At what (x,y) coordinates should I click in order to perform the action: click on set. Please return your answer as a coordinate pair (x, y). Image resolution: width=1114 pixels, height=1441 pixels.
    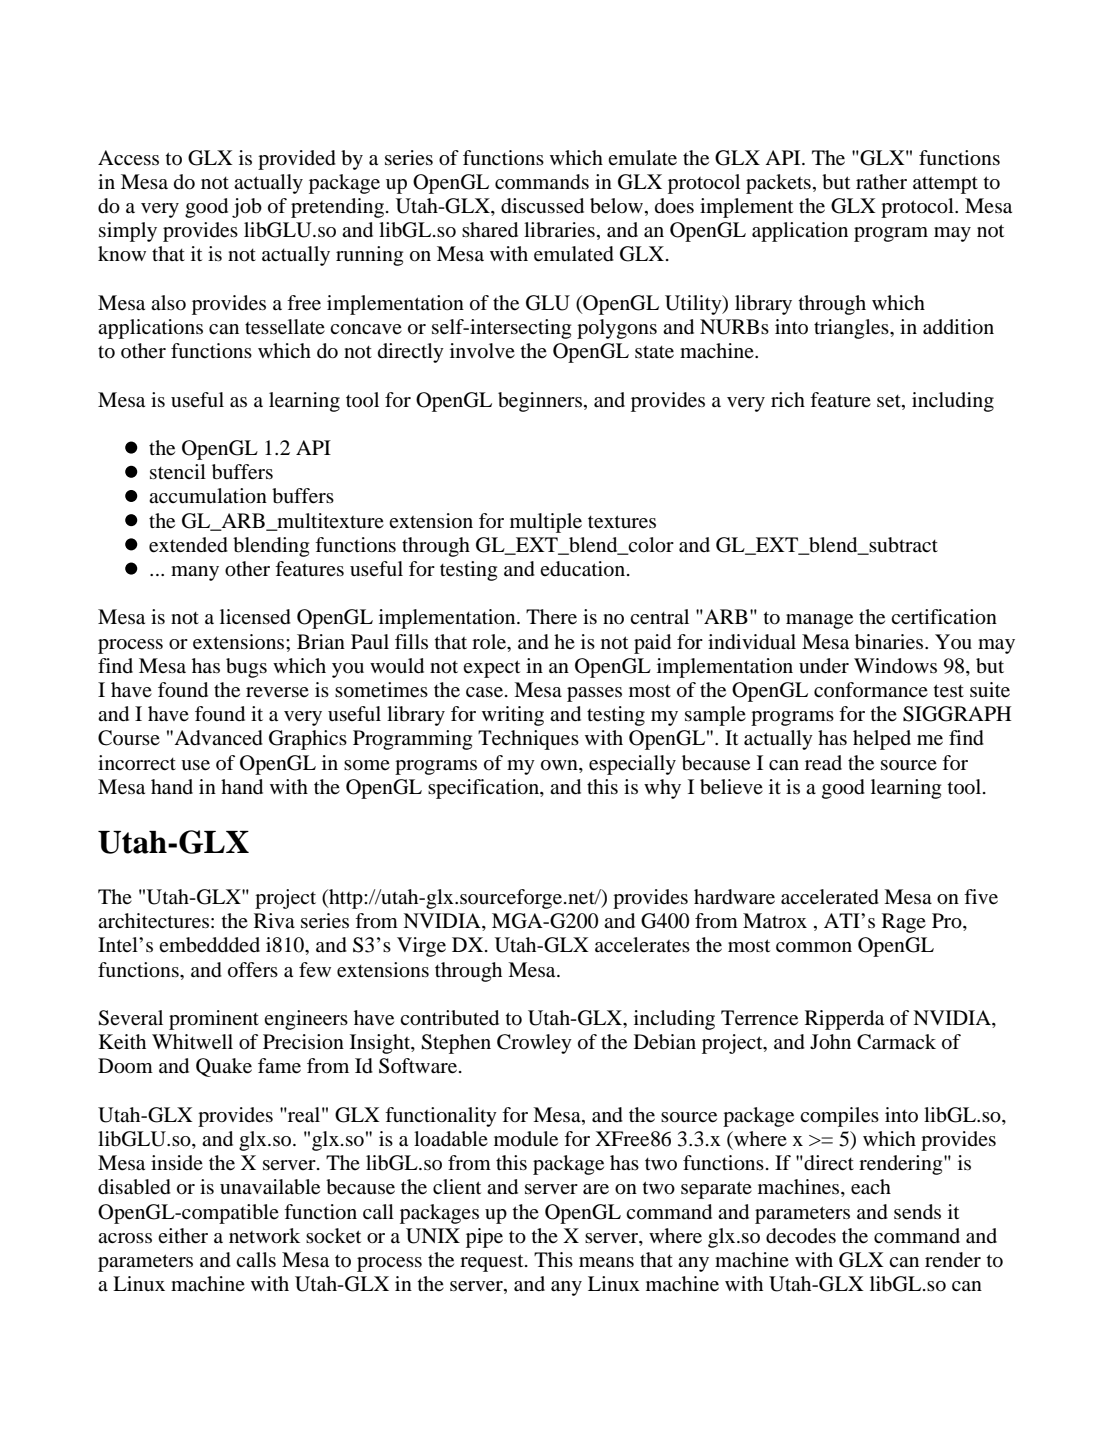
    Looking at the image, I should click on (890, 401).
